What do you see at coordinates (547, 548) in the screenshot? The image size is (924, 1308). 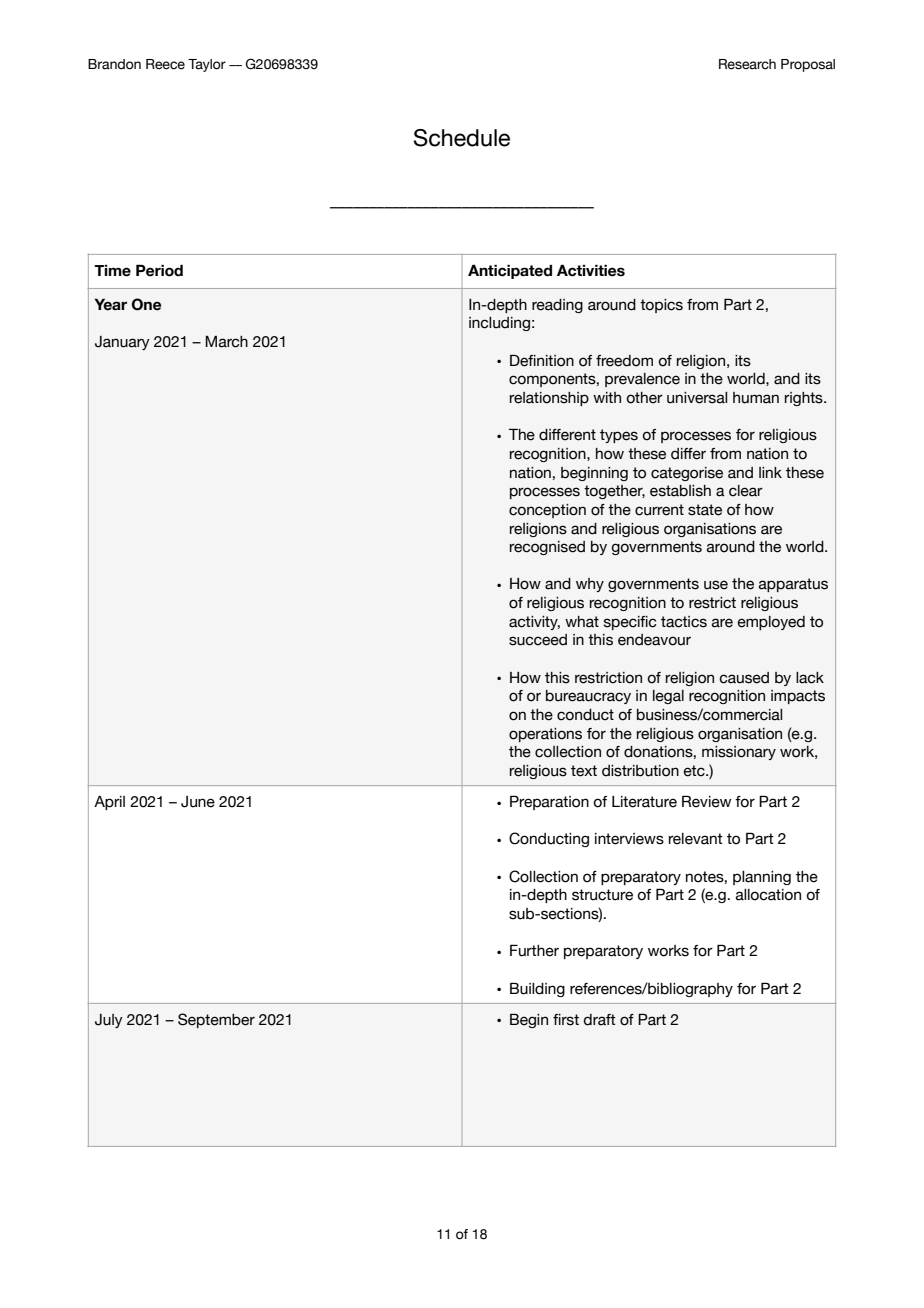 I see `recognised` at bounding box center [547, 548].
